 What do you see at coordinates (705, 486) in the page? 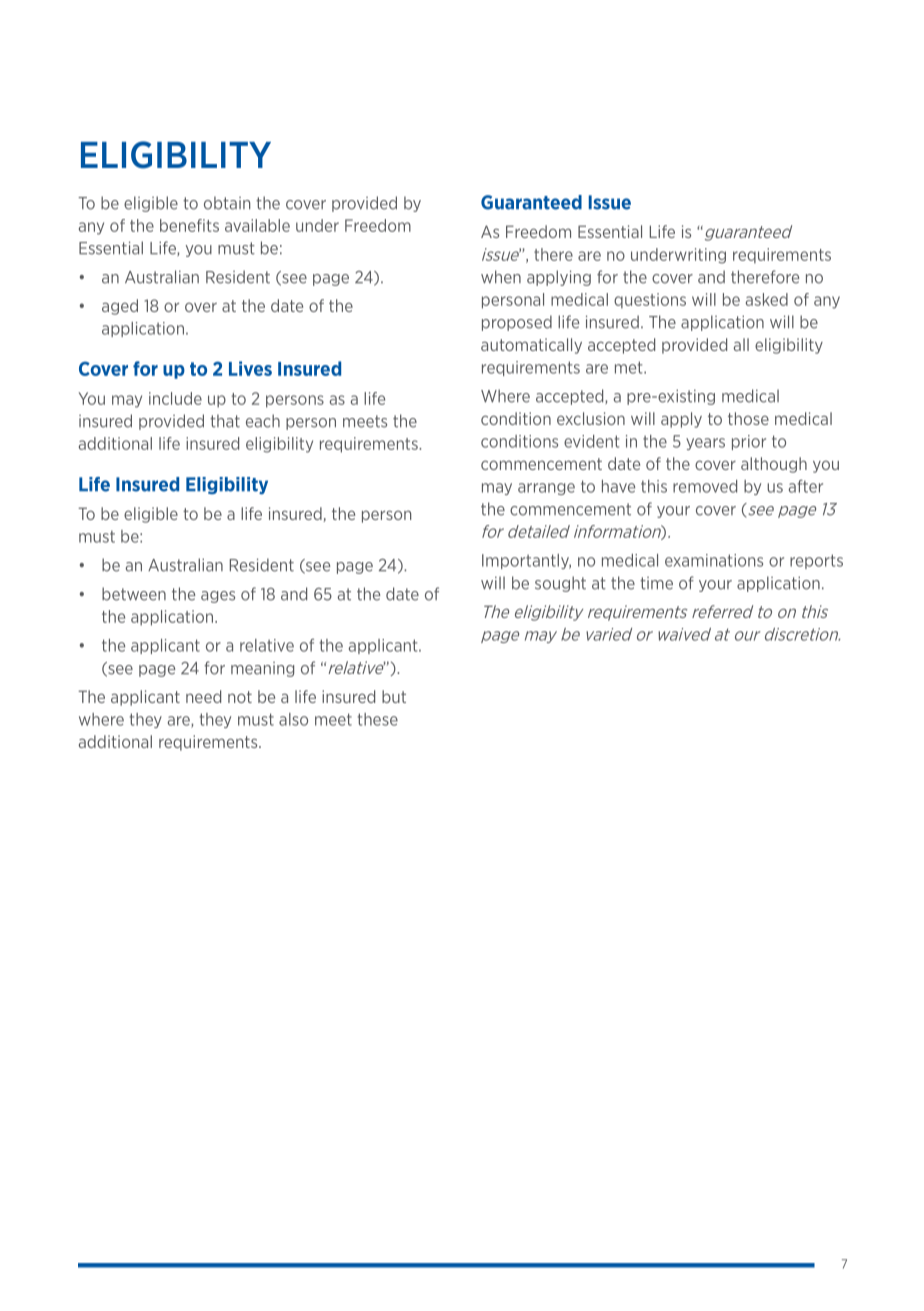
I see `removed` at bounding box center [705, 486].
